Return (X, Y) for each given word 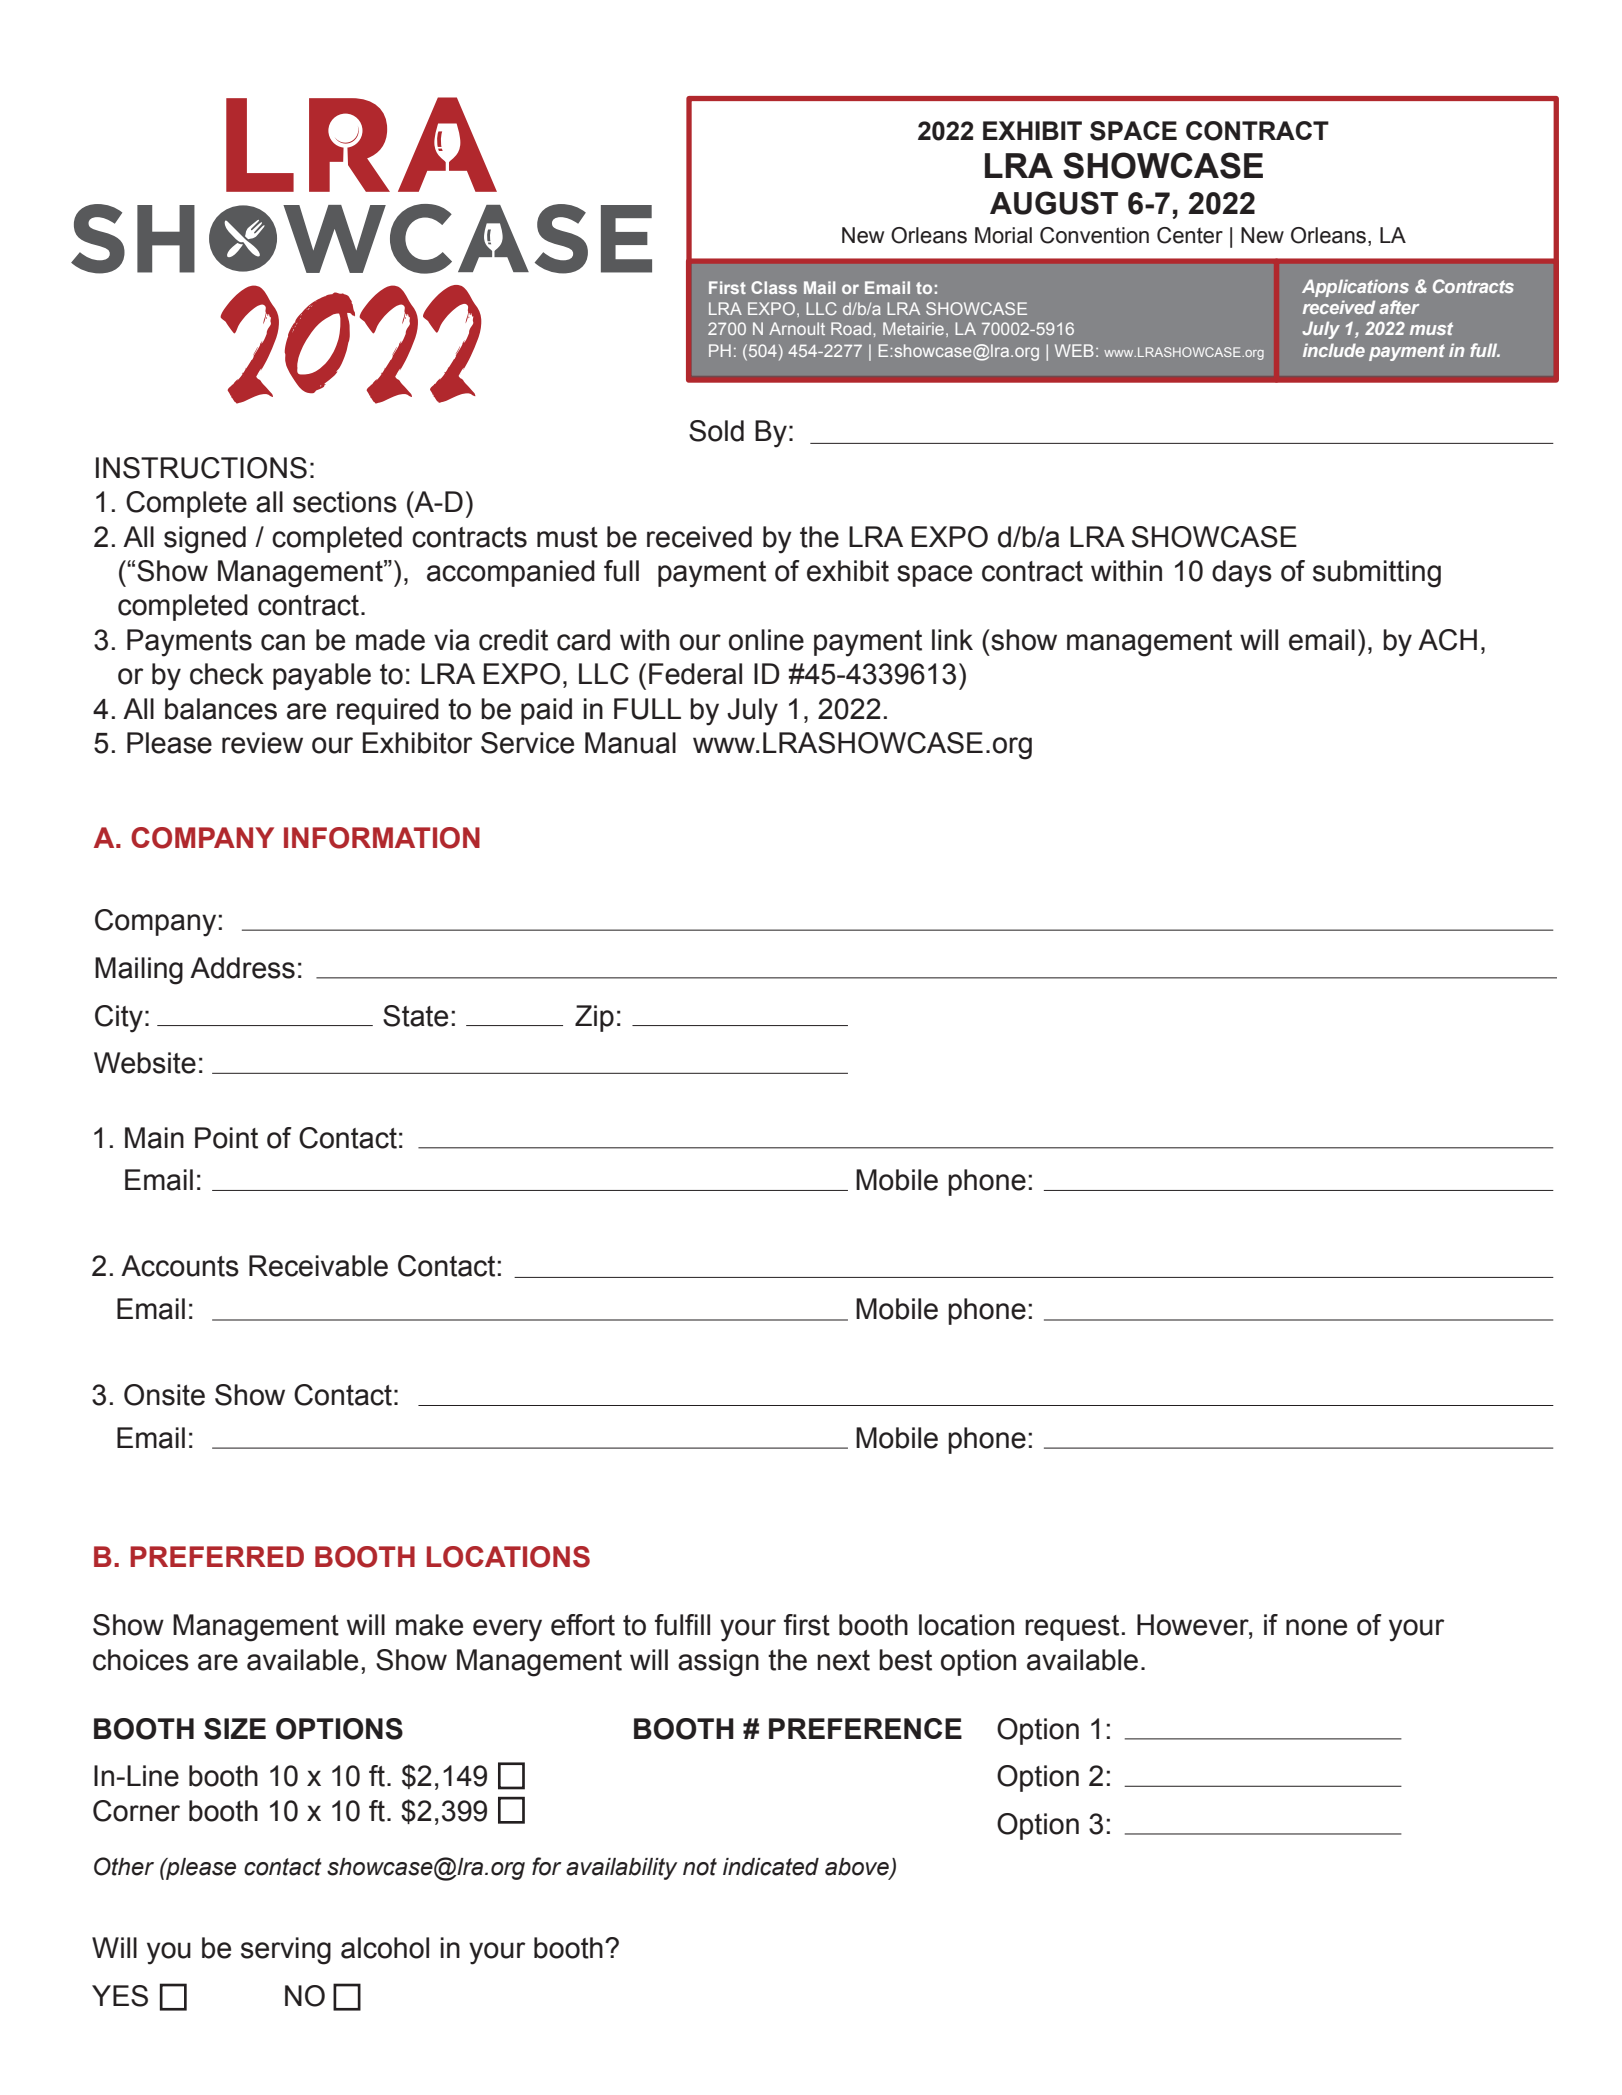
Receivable (318, 1266)
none (1316, 1627)
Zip (594, 1018)
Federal (695, 674)
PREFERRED (217, 1556)
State (415, 1016)
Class (774, 287)
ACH (1447, 640)
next (843, 1660)
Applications (1355, 288)
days (1242, 574)
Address (242, 968)
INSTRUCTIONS (201, 468)
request (1072, 1628)
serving (286, 1951)
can (283, 642)
